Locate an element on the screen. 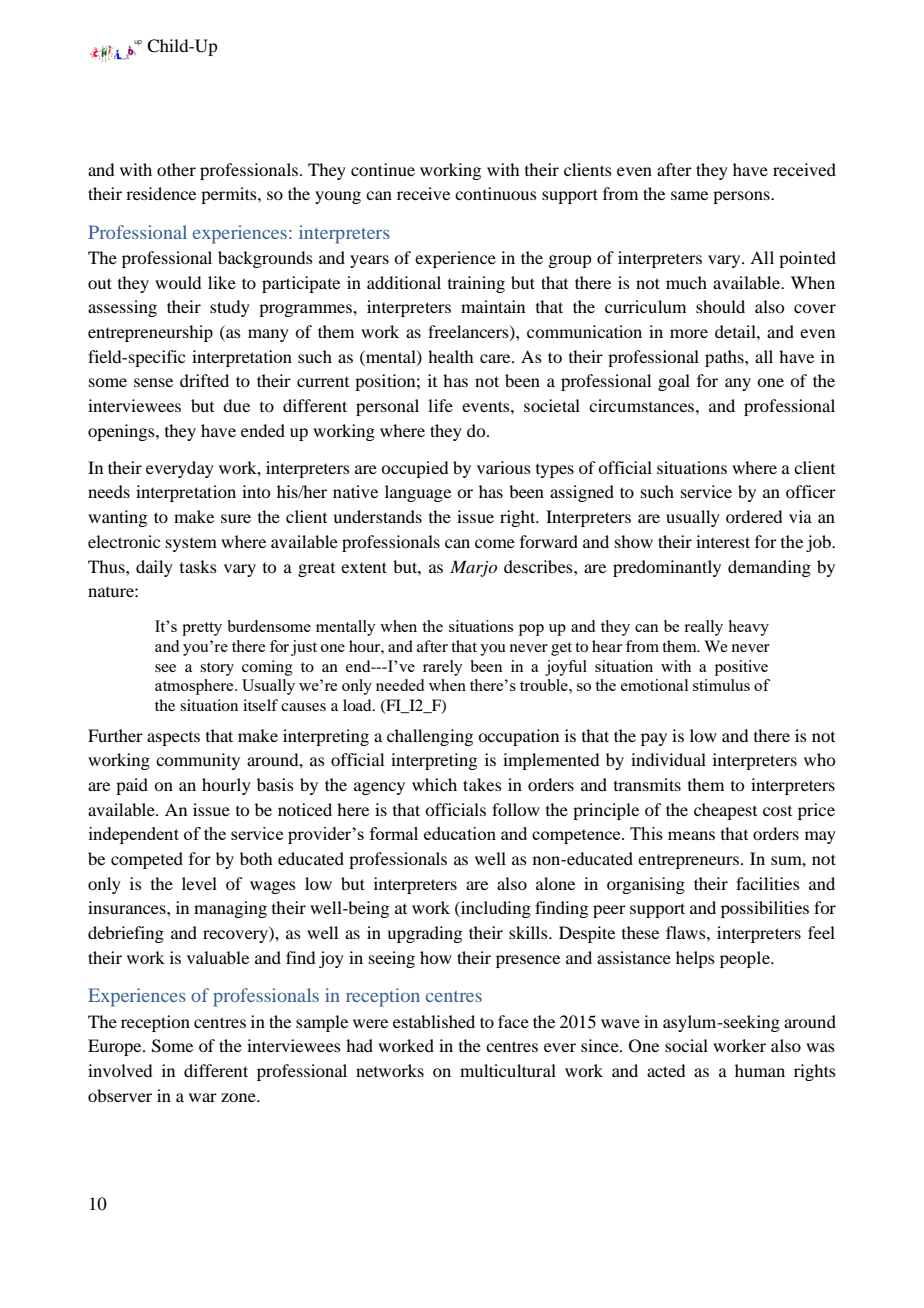 The height and width of the screenshot is (1308, 924). pretty is located at coordinates (202, 629).
